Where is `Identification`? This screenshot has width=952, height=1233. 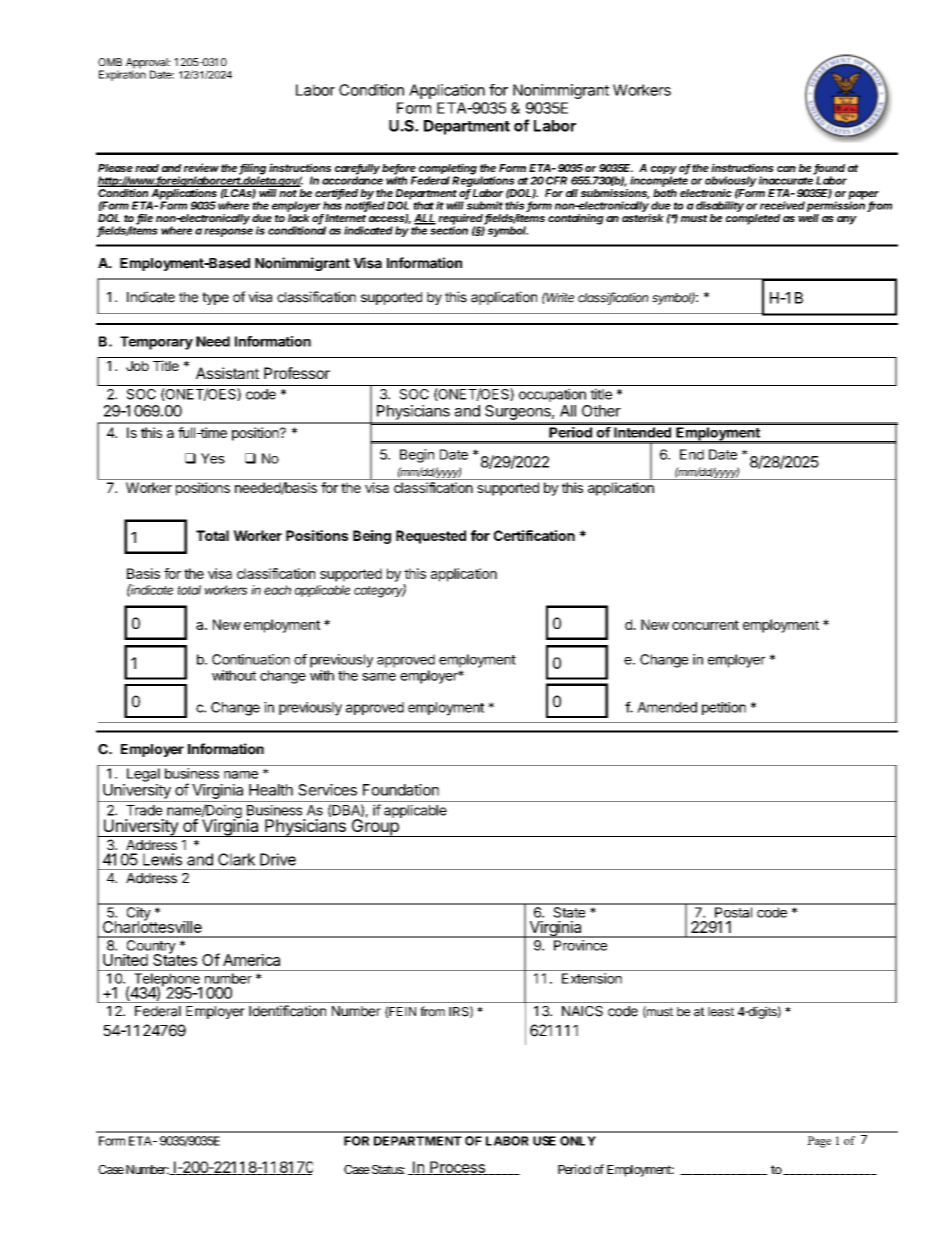
Identification is located at coordinates (287, 1011).
